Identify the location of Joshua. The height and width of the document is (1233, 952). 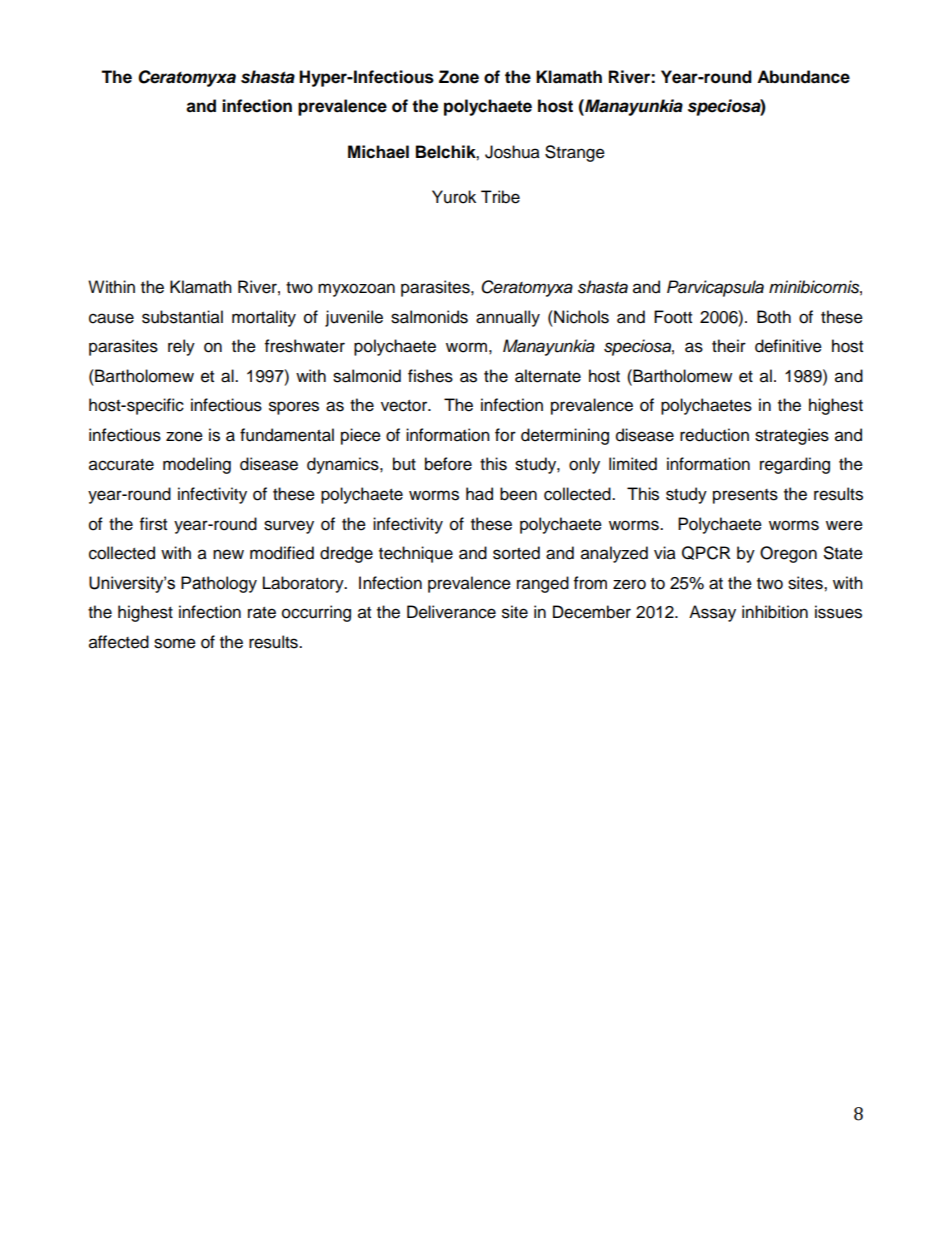
(512, 152).
